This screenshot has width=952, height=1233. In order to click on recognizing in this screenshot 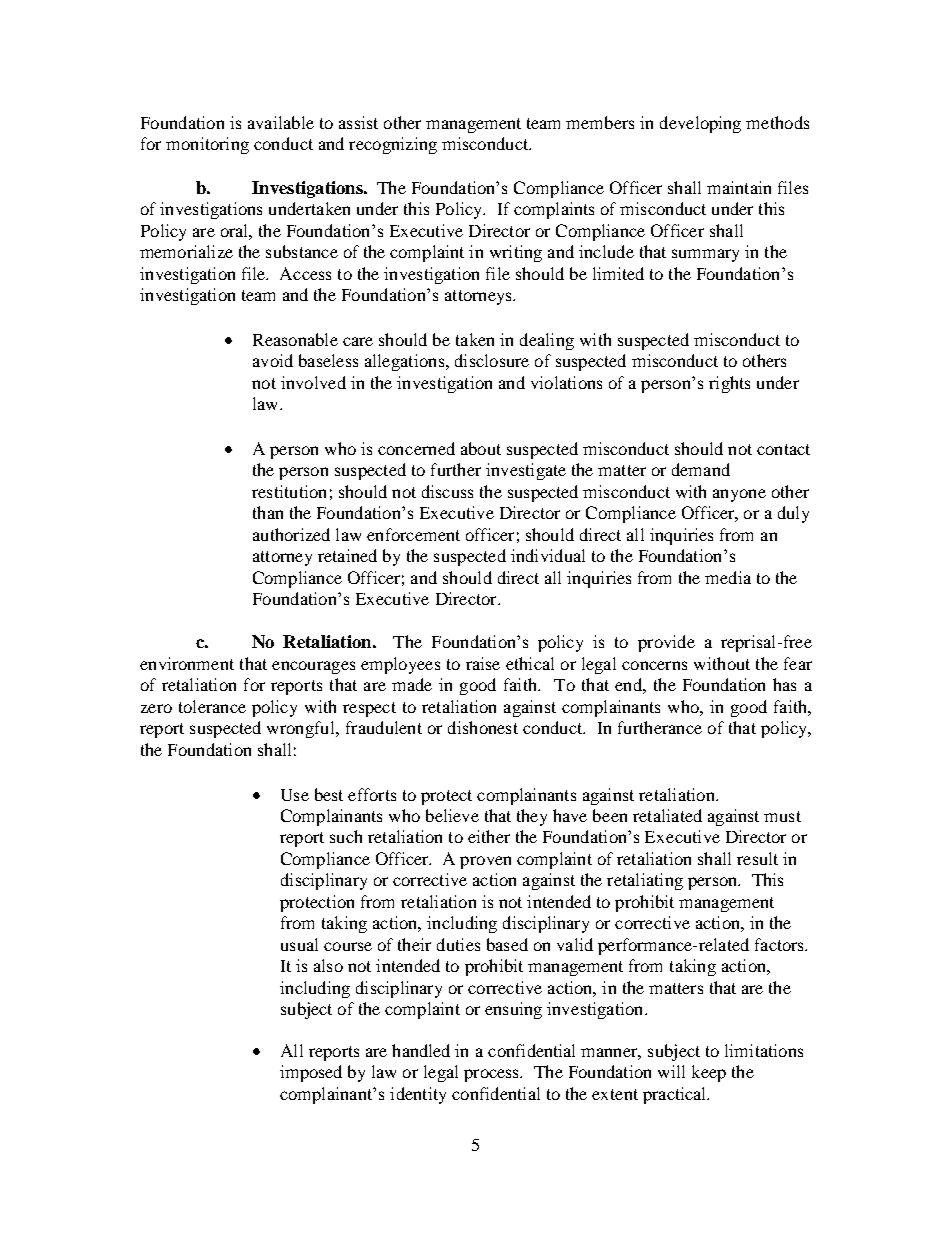, I will do `click(393, 145)`.
